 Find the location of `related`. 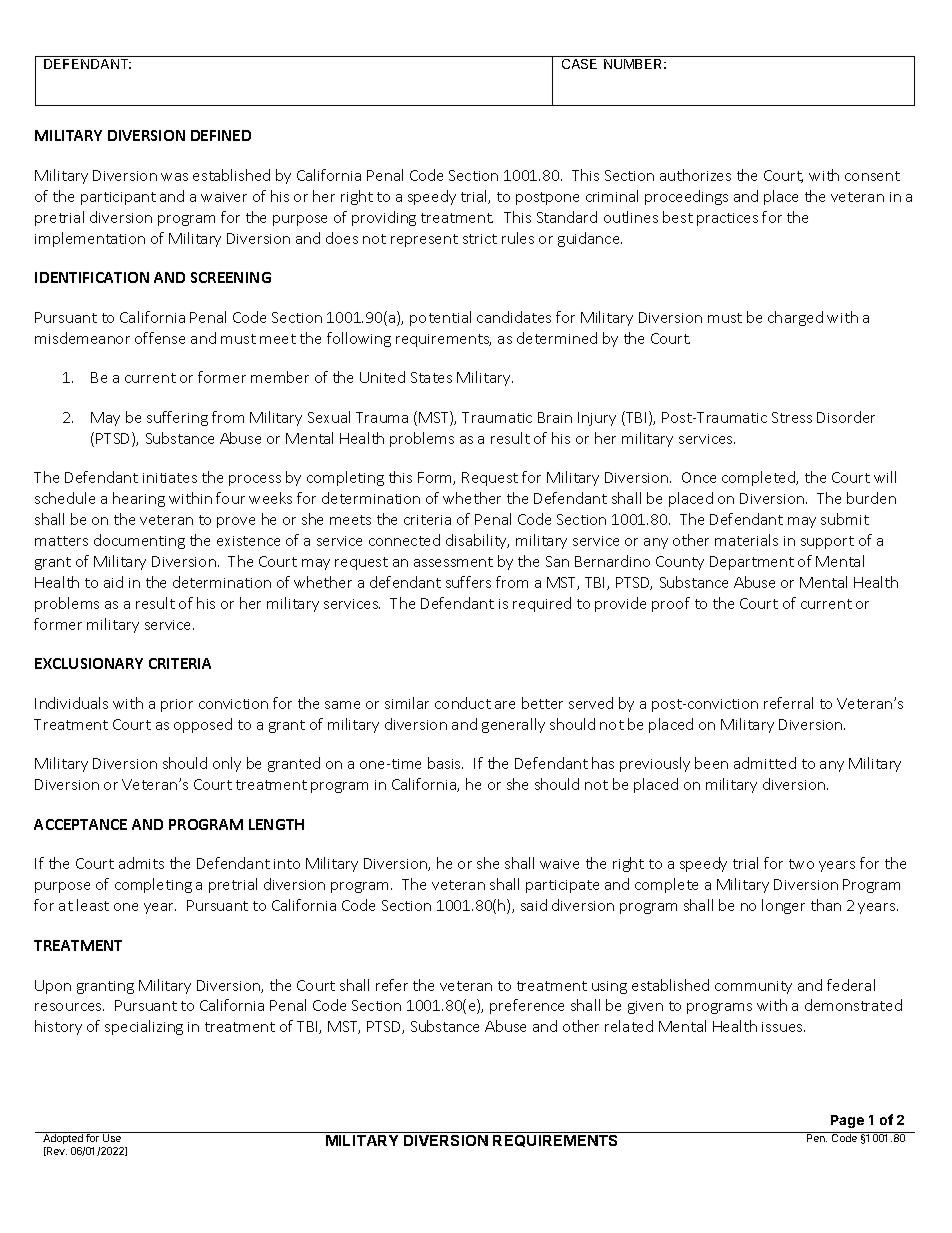

related is located at coordinates (629, 1026).
